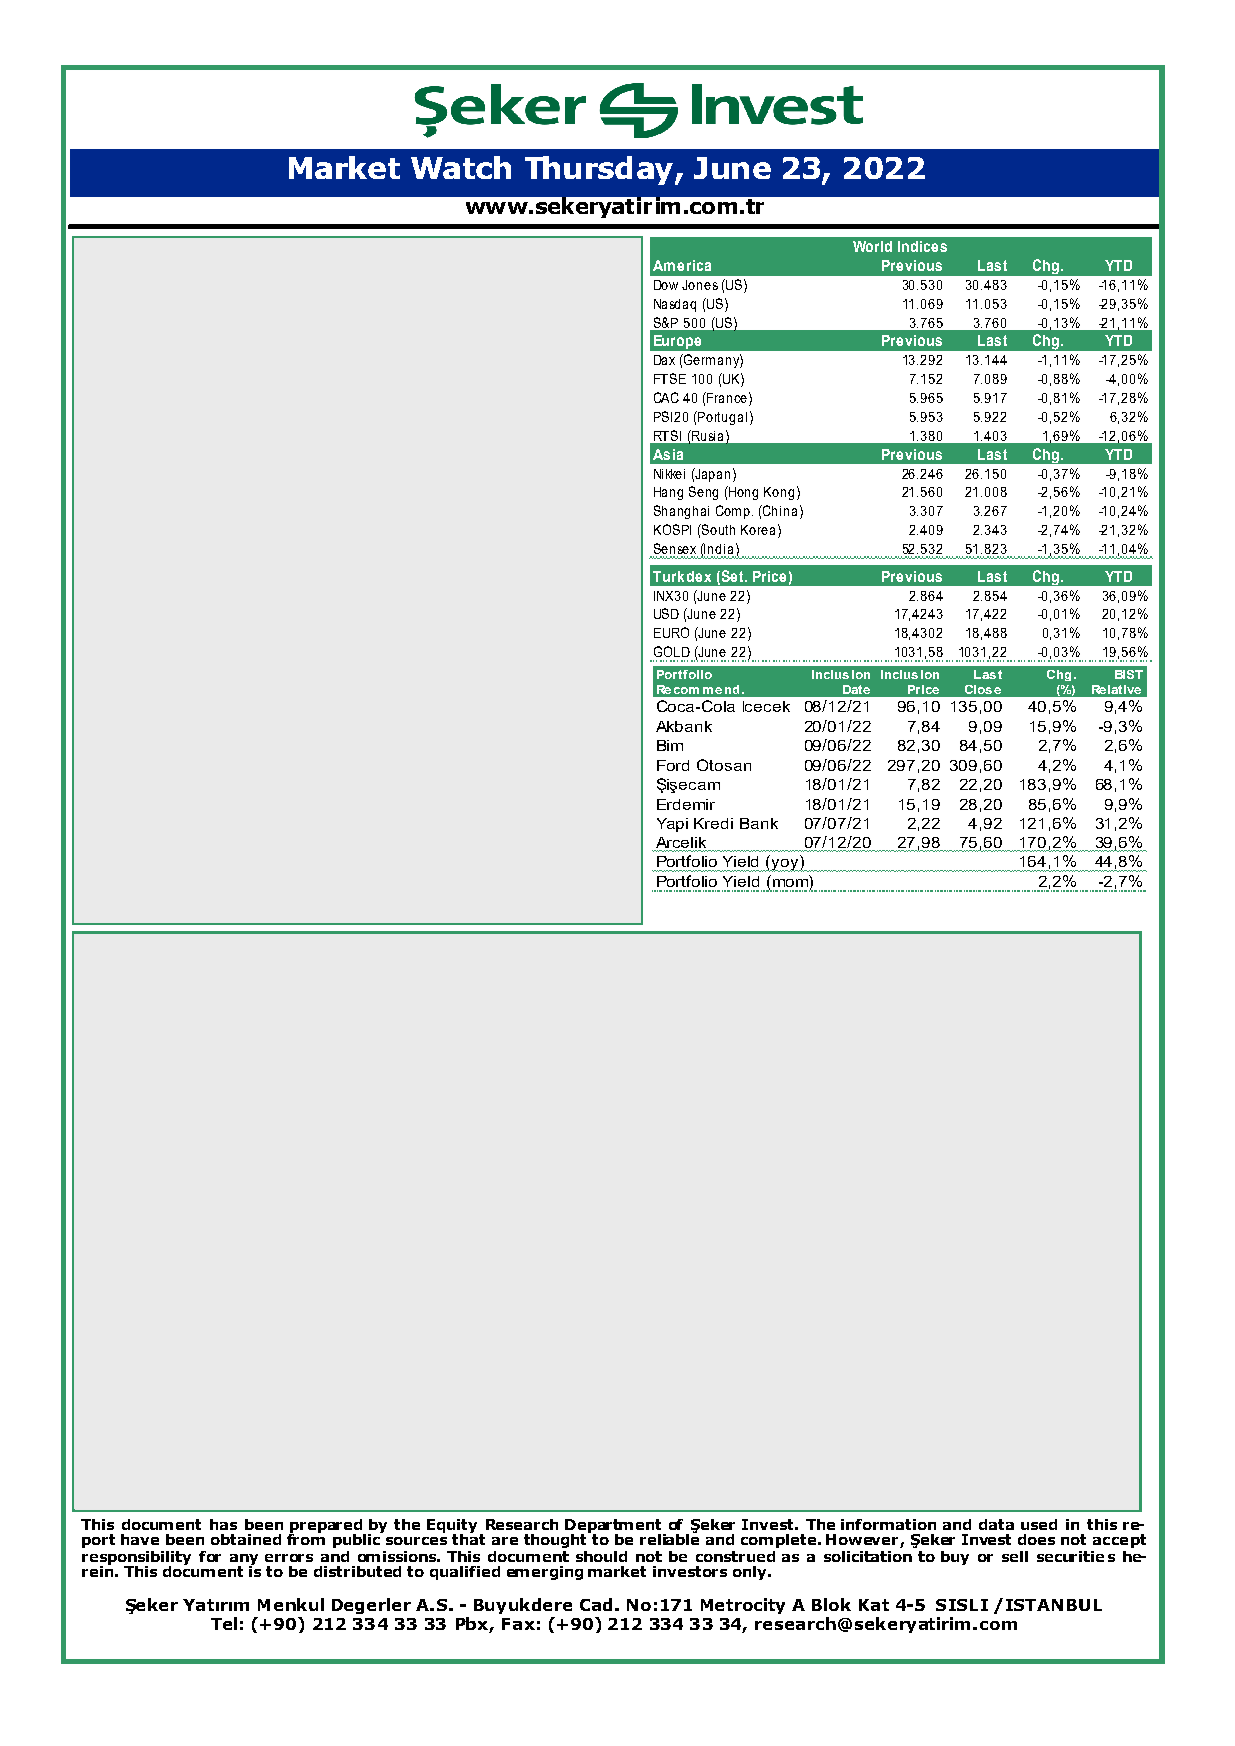  I want to click on sell, so click(1015, 1556).
